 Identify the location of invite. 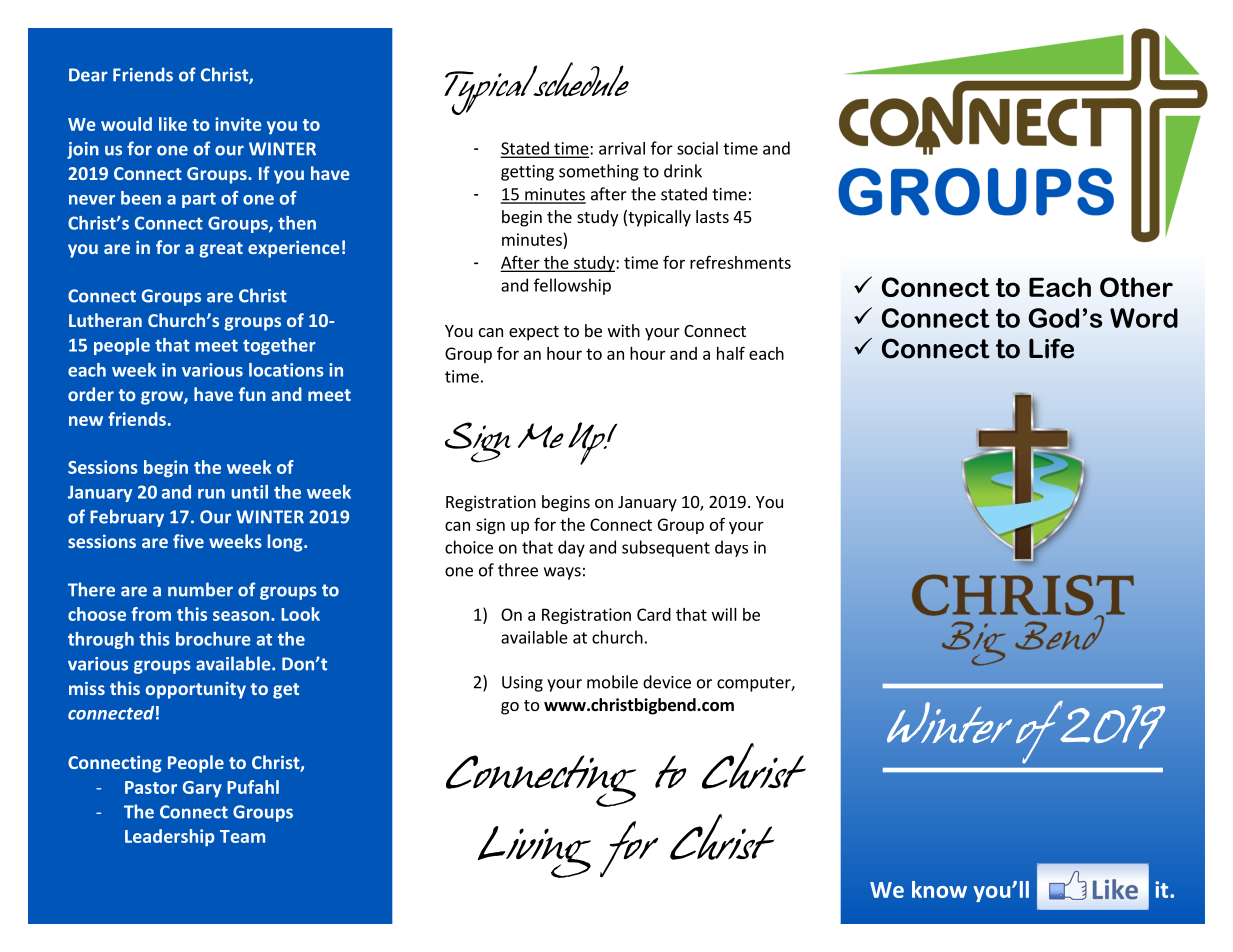
(238, 124).
